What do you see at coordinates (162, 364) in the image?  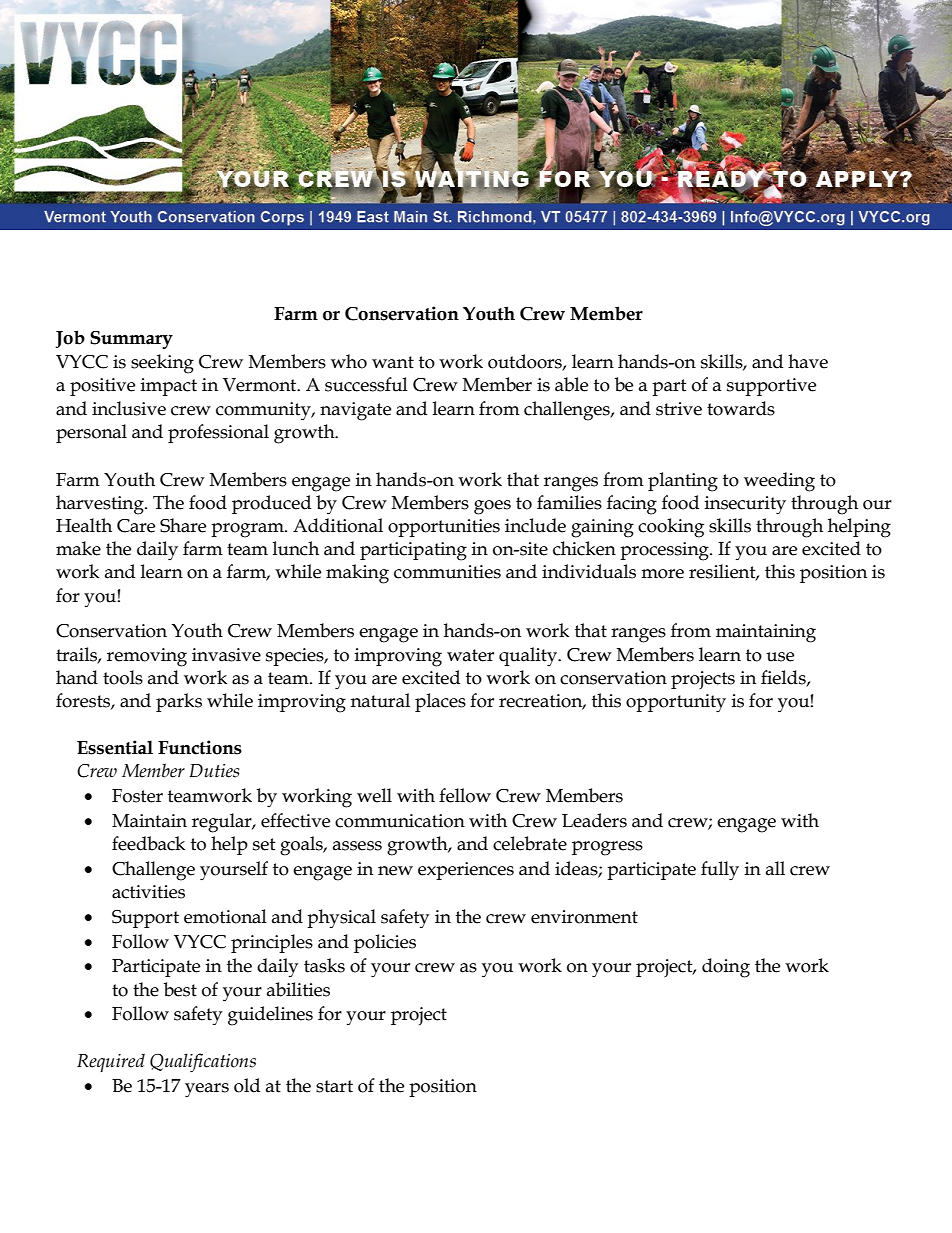 I see `seeking` at bounding box center [162, 364].
